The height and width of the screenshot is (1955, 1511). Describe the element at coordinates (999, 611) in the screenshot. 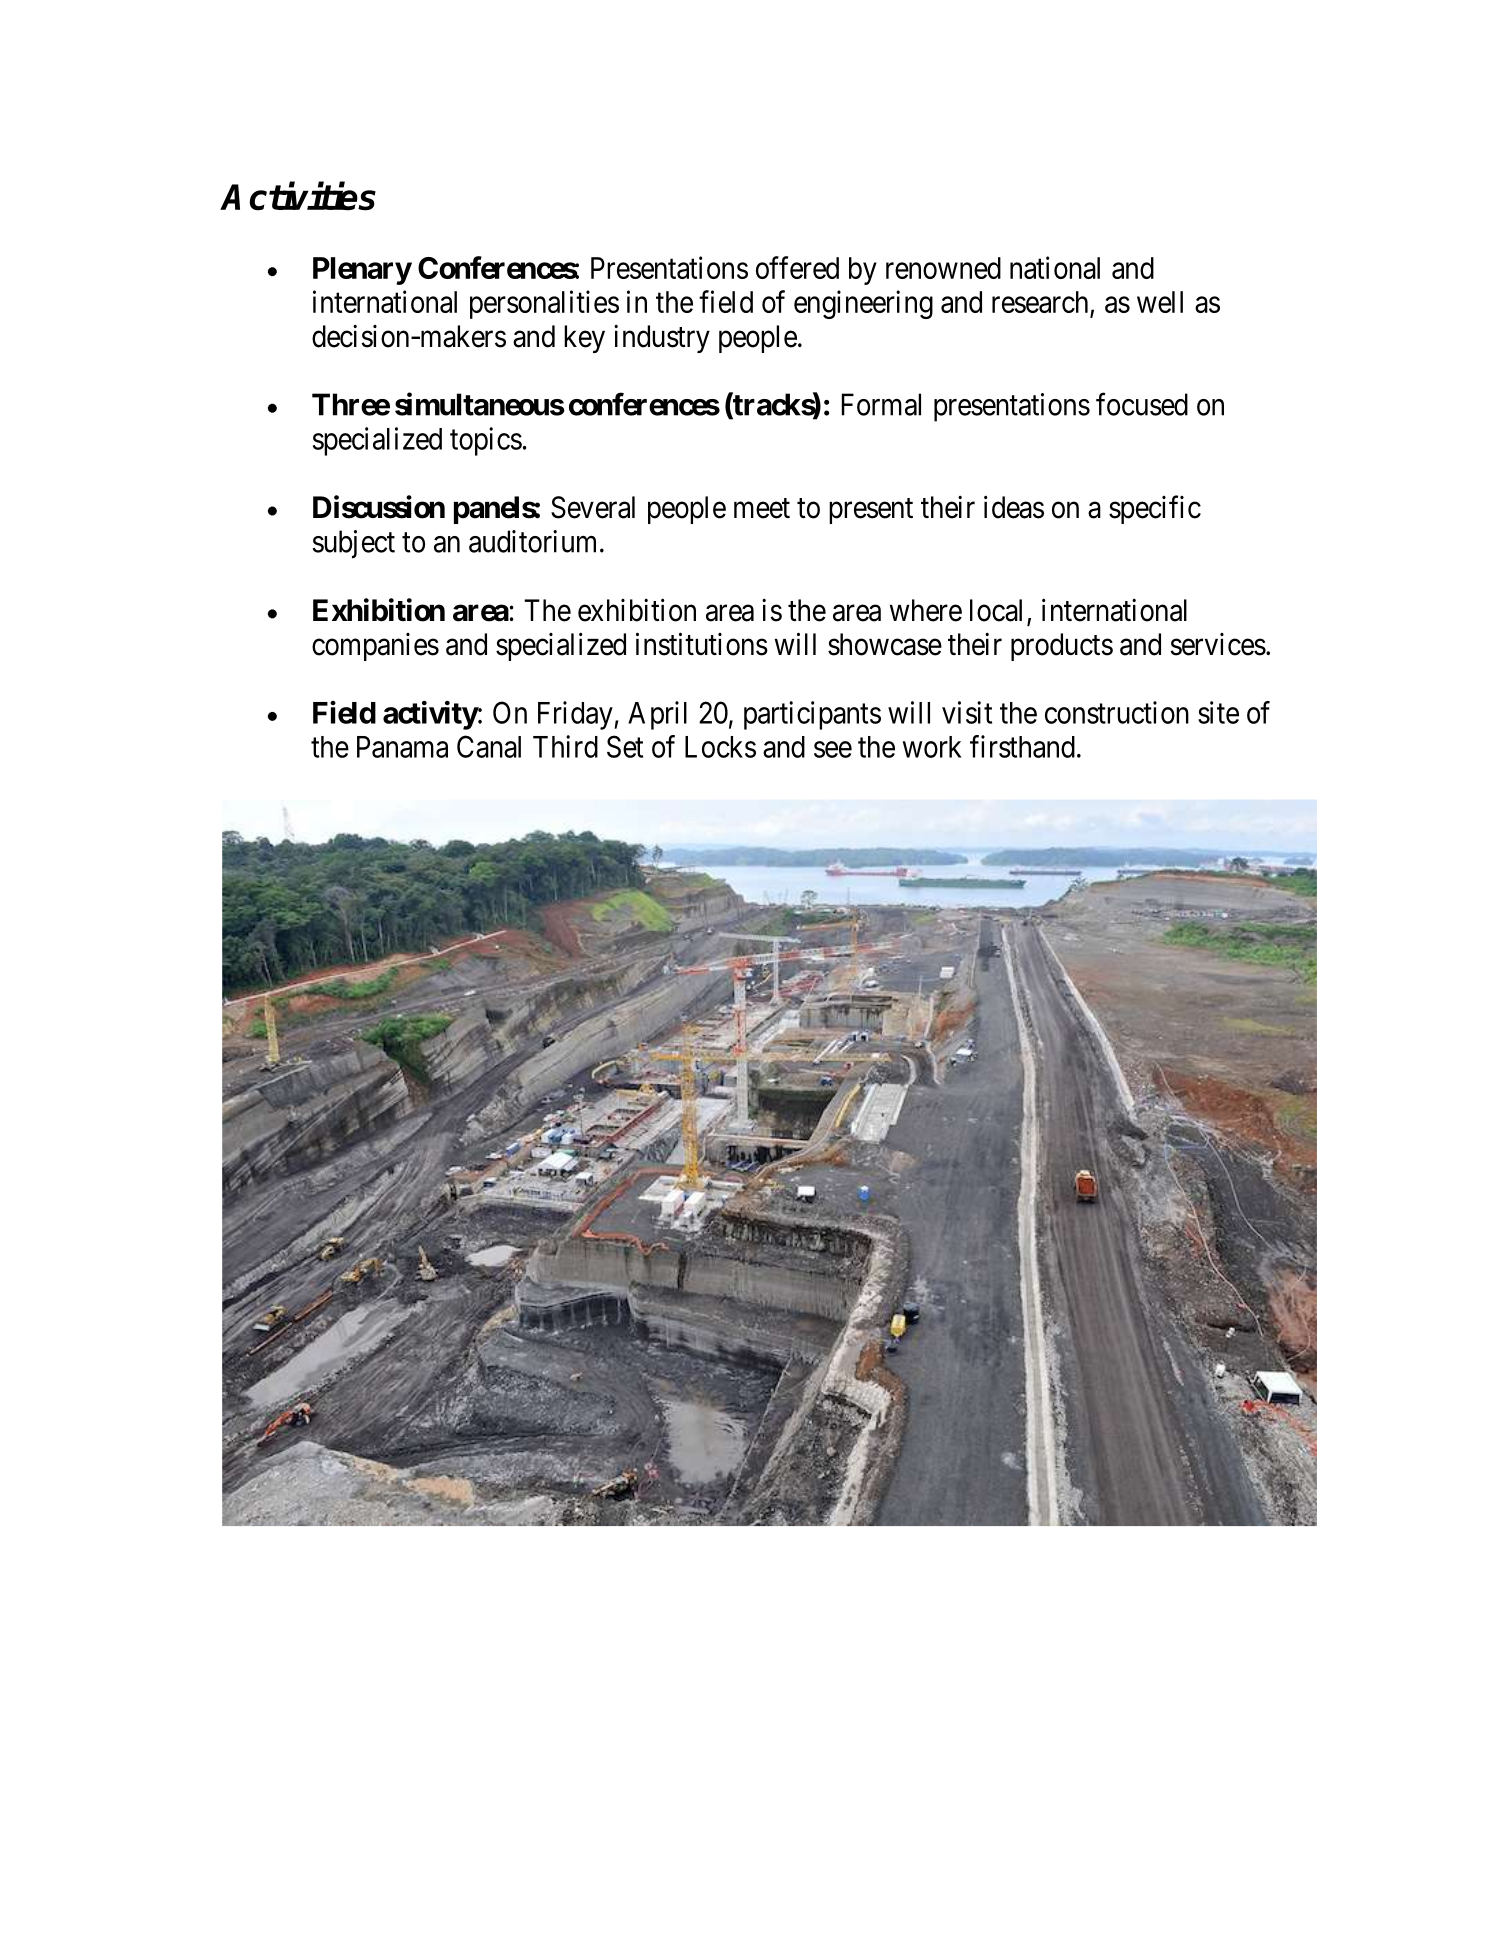

I see `local` at that location.
